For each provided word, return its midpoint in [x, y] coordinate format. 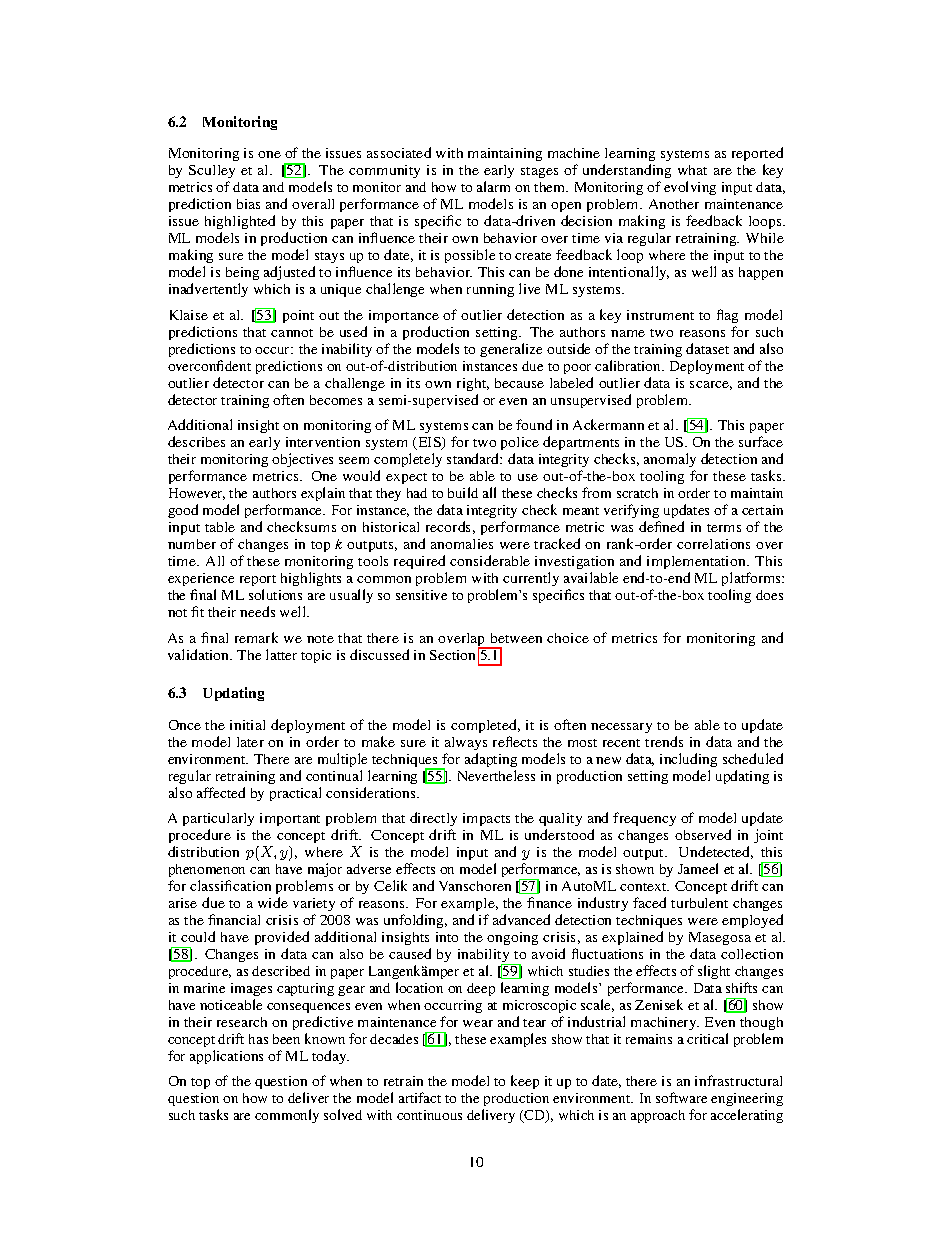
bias [248, 204]
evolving [690, 188]
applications [226, 1057]
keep [525, 1082]
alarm [493, 186]
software [681, 1097]
